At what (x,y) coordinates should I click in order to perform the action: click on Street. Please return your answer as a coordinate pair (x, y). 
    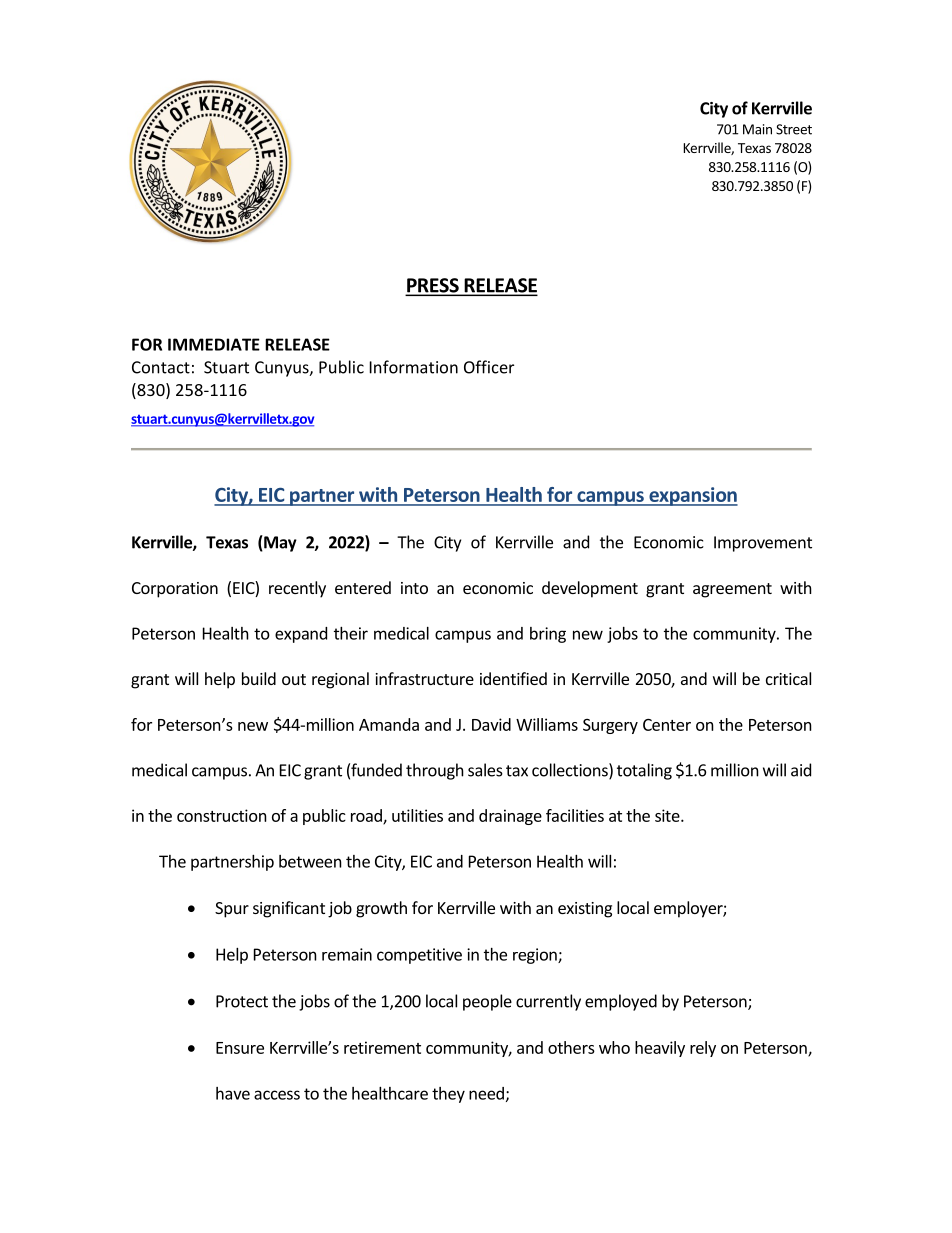
    Looking at the image, I should click on (794, 129).
